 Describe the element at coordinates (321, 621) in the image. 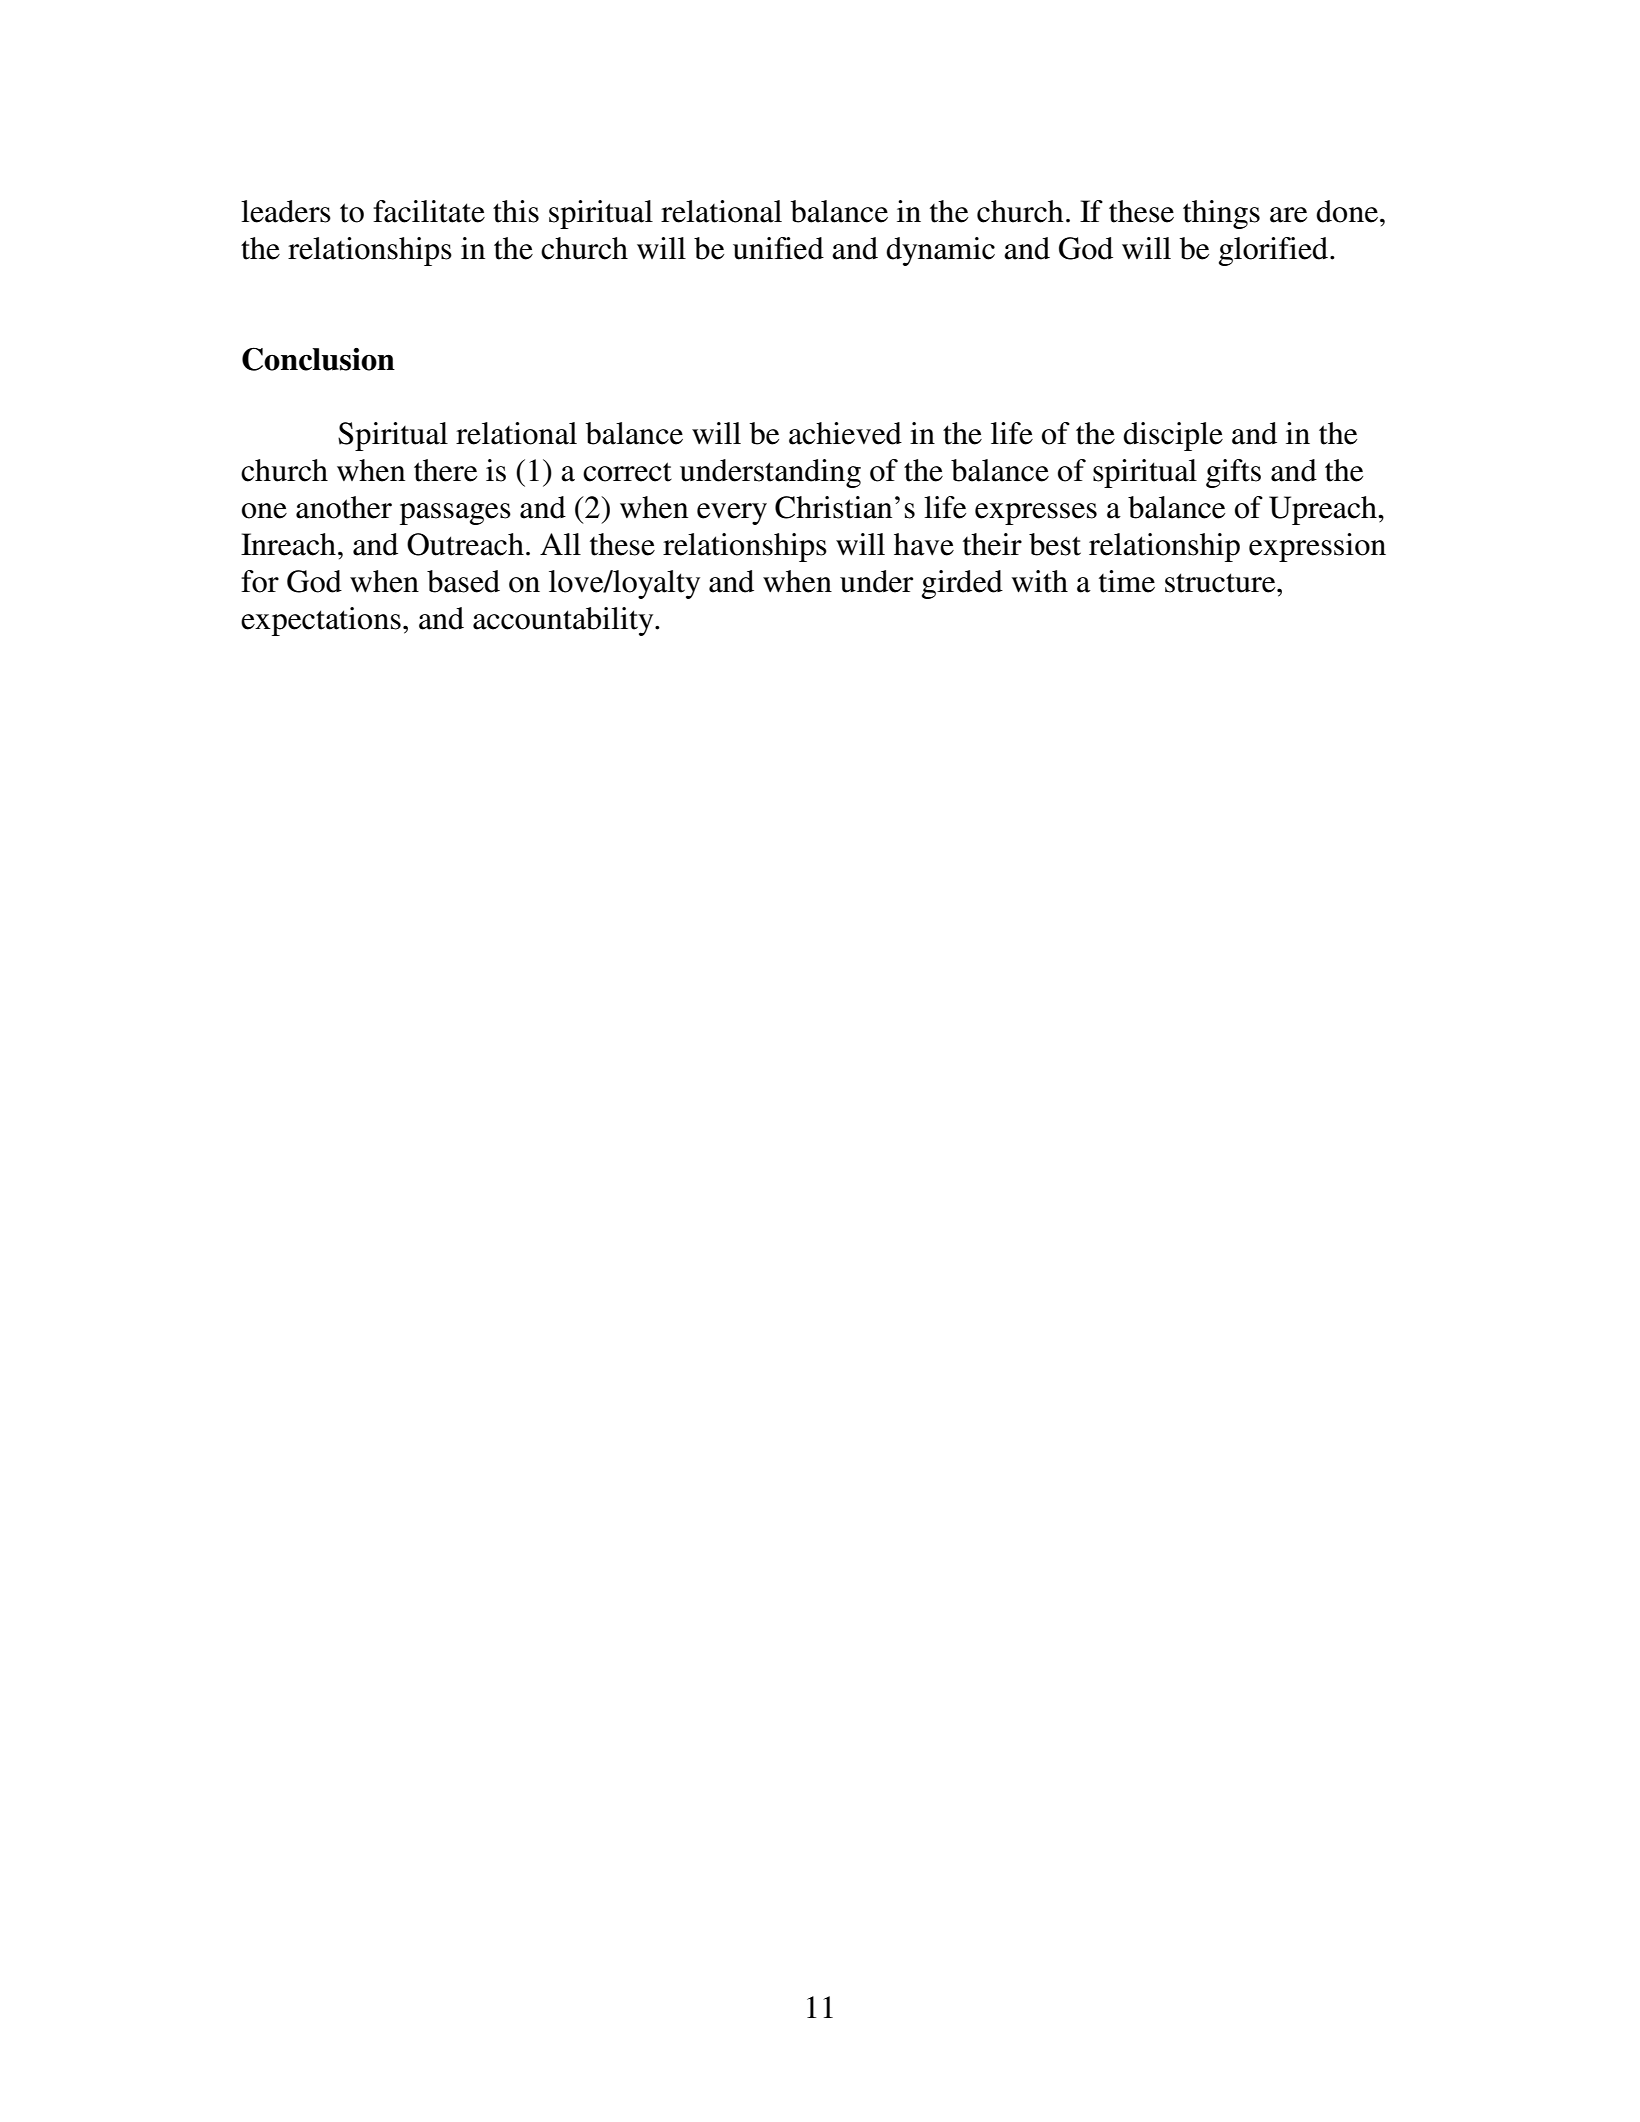

I see `expectations` at that location.
